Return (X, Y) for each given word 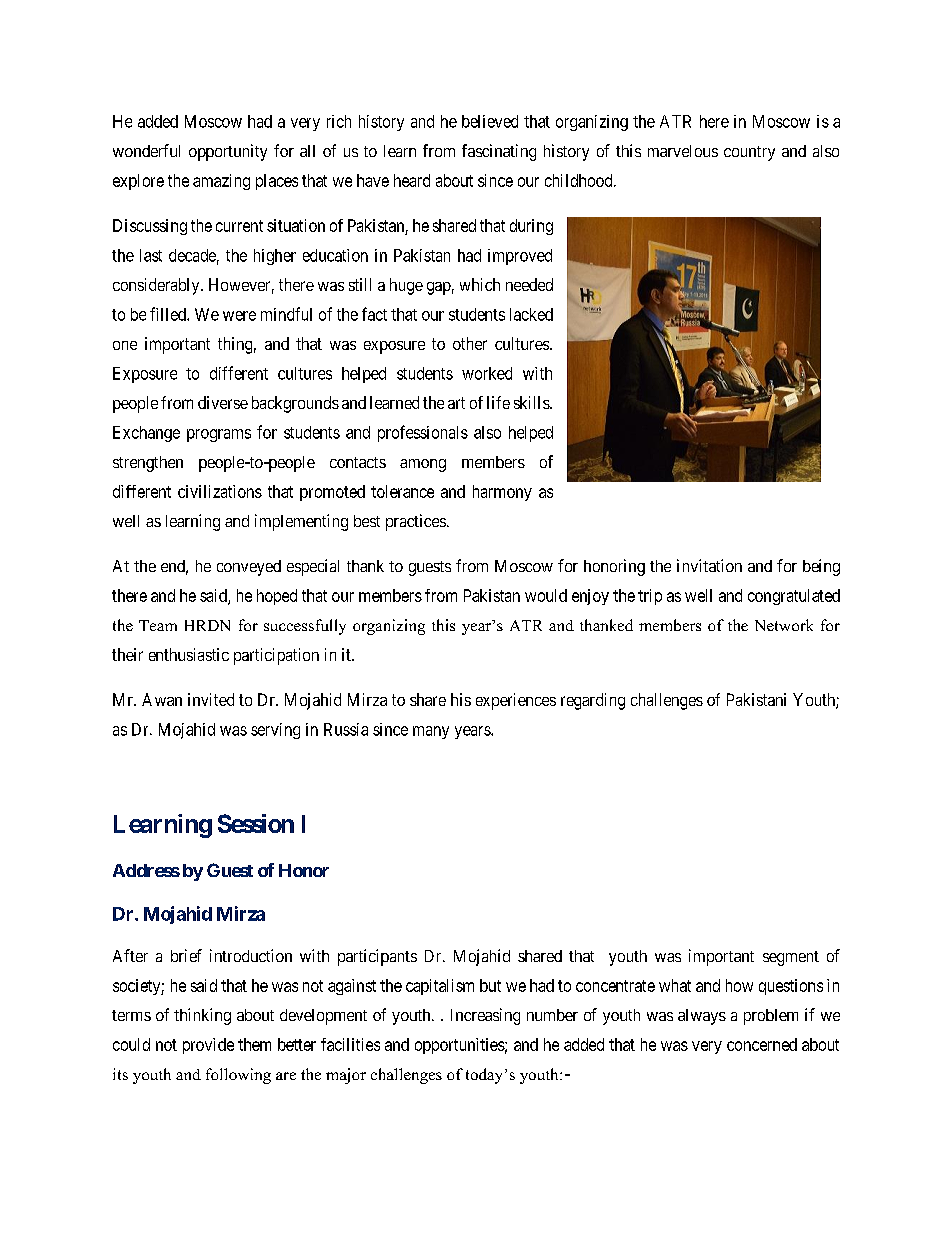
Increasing (485, 1016)
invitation (709, 565)
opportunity (228, 152)
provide (208, 1046)
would (546, 595)
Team (158, 625)
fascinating (499, 152)
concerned (762, 1044)
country (749, 153)
